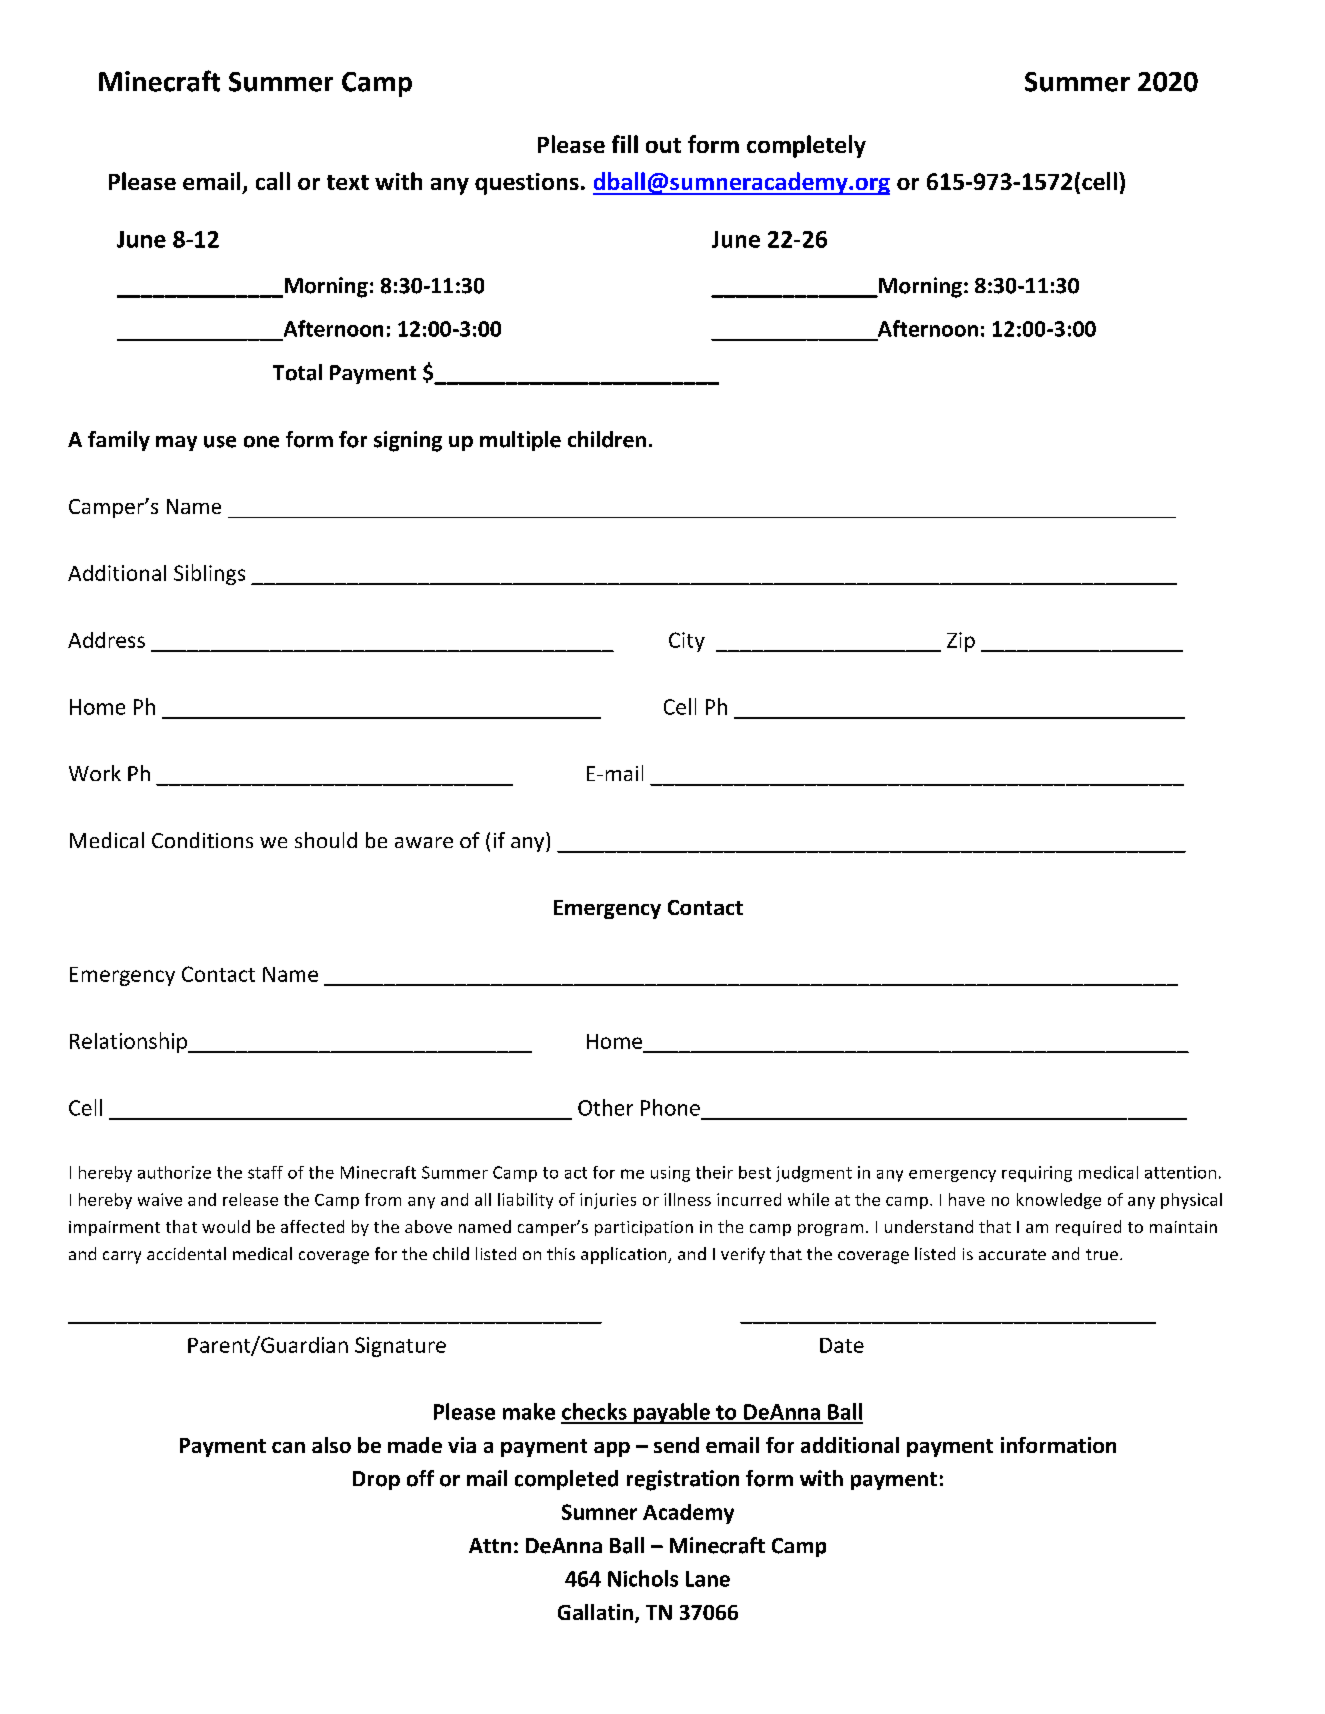 The width and height of the page is (1325, 1714). Describe the element at coordinates (806, 146) in the page. I see `completely` at that location.
